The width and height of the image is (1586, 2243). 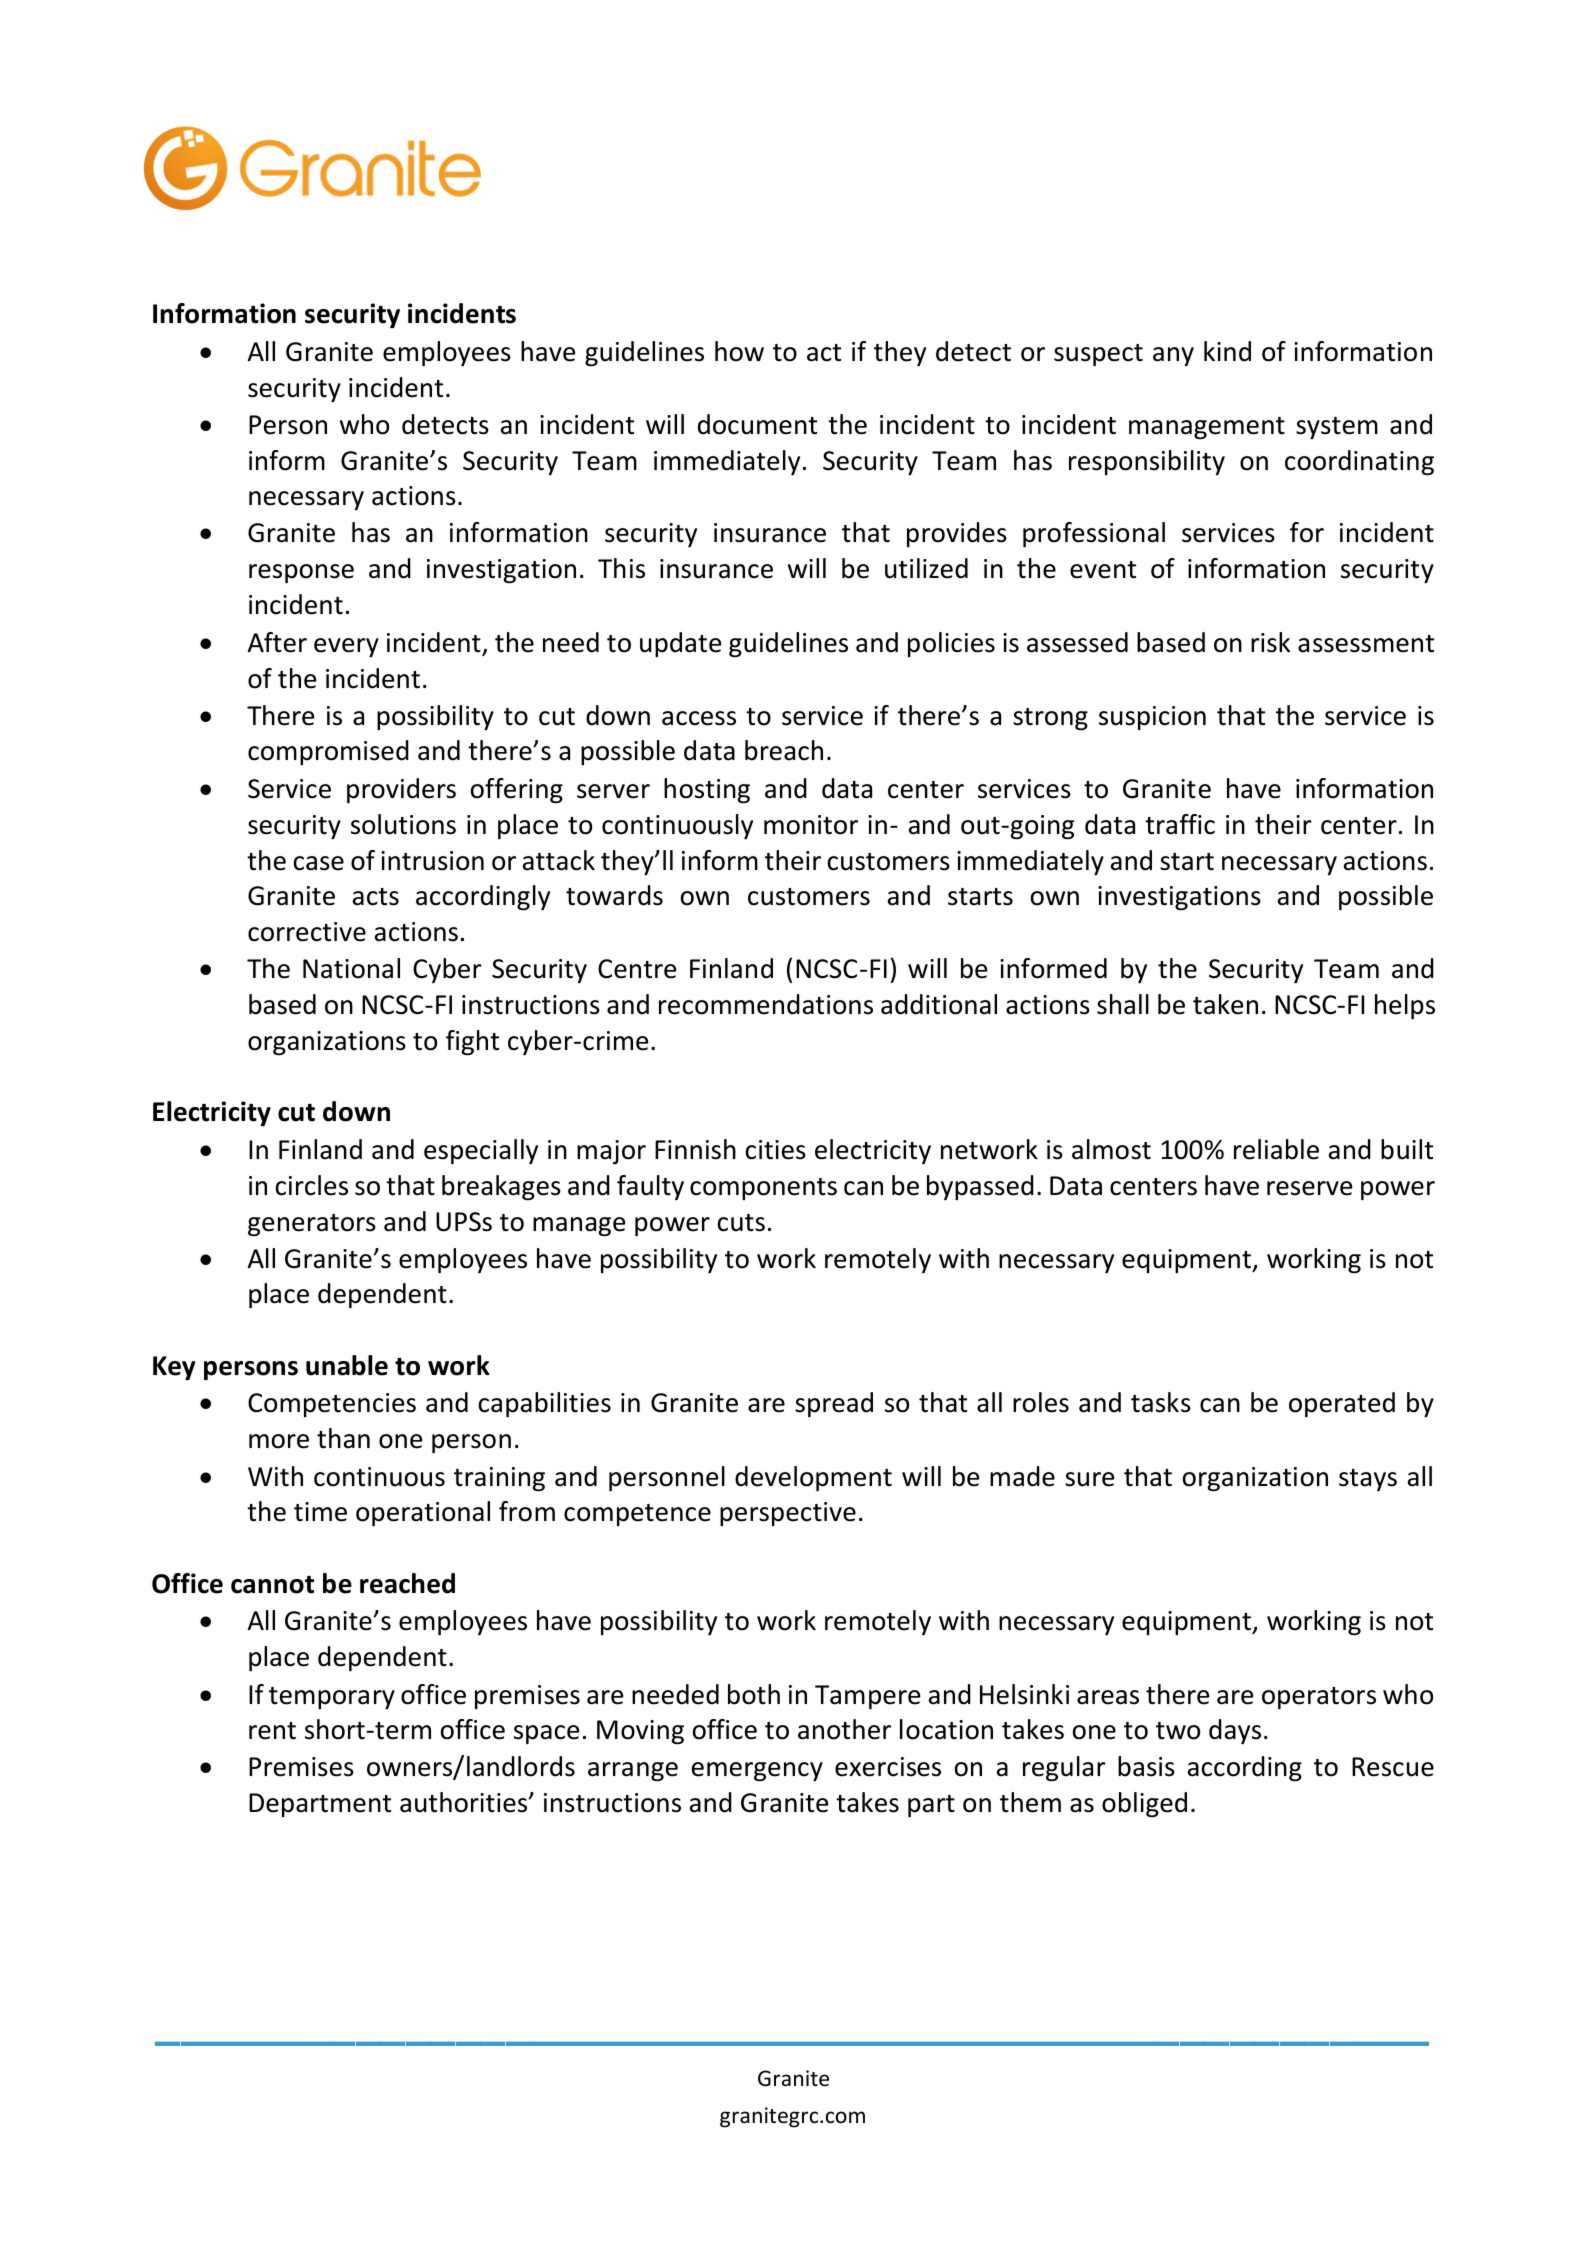 What do you see at coordinates (1276, 1149) in the image?
I see `reliable` at bounding box center [1276, 1149].
